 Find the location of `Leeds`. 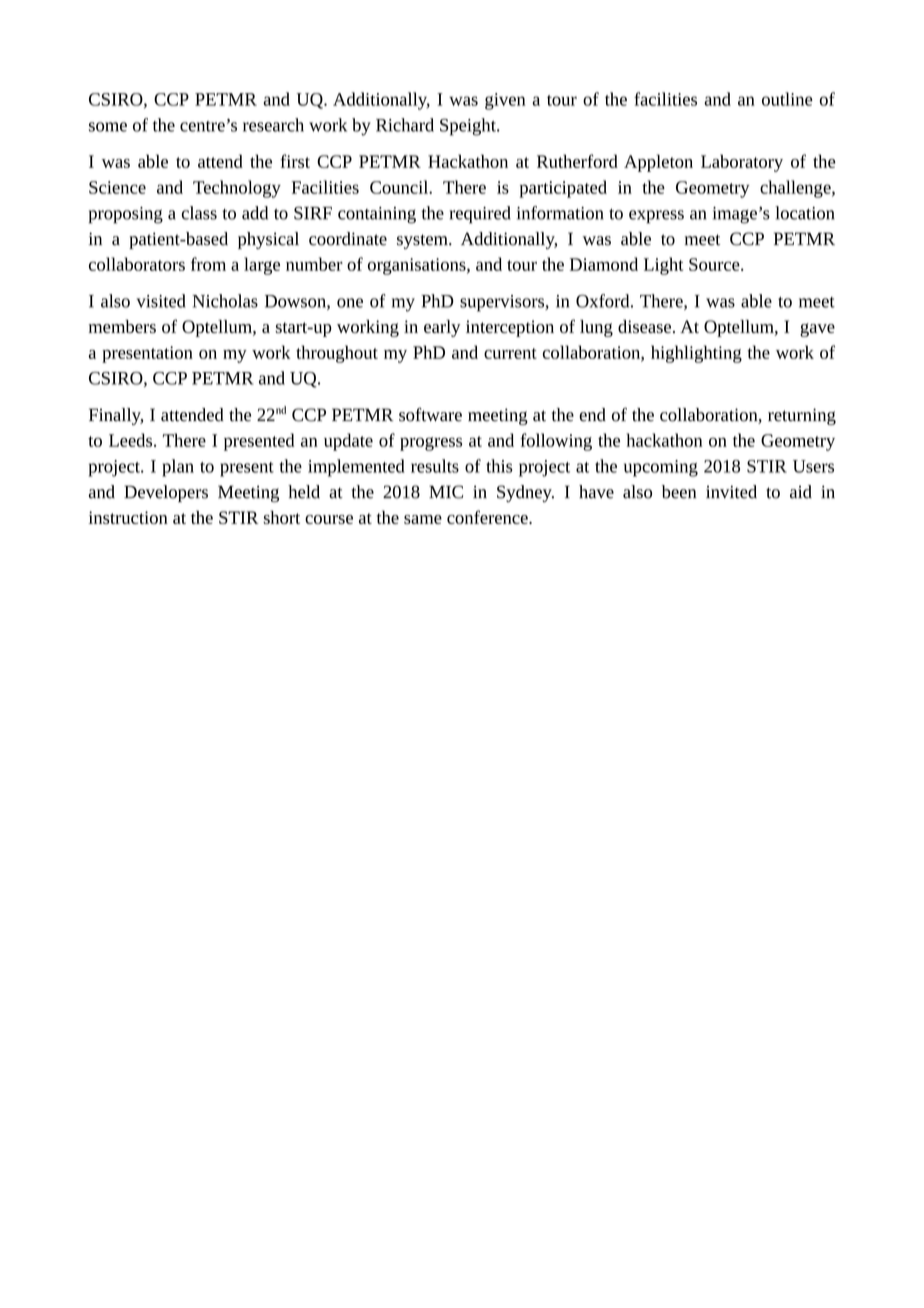

Leeds is located at coordinates (132, 440).
